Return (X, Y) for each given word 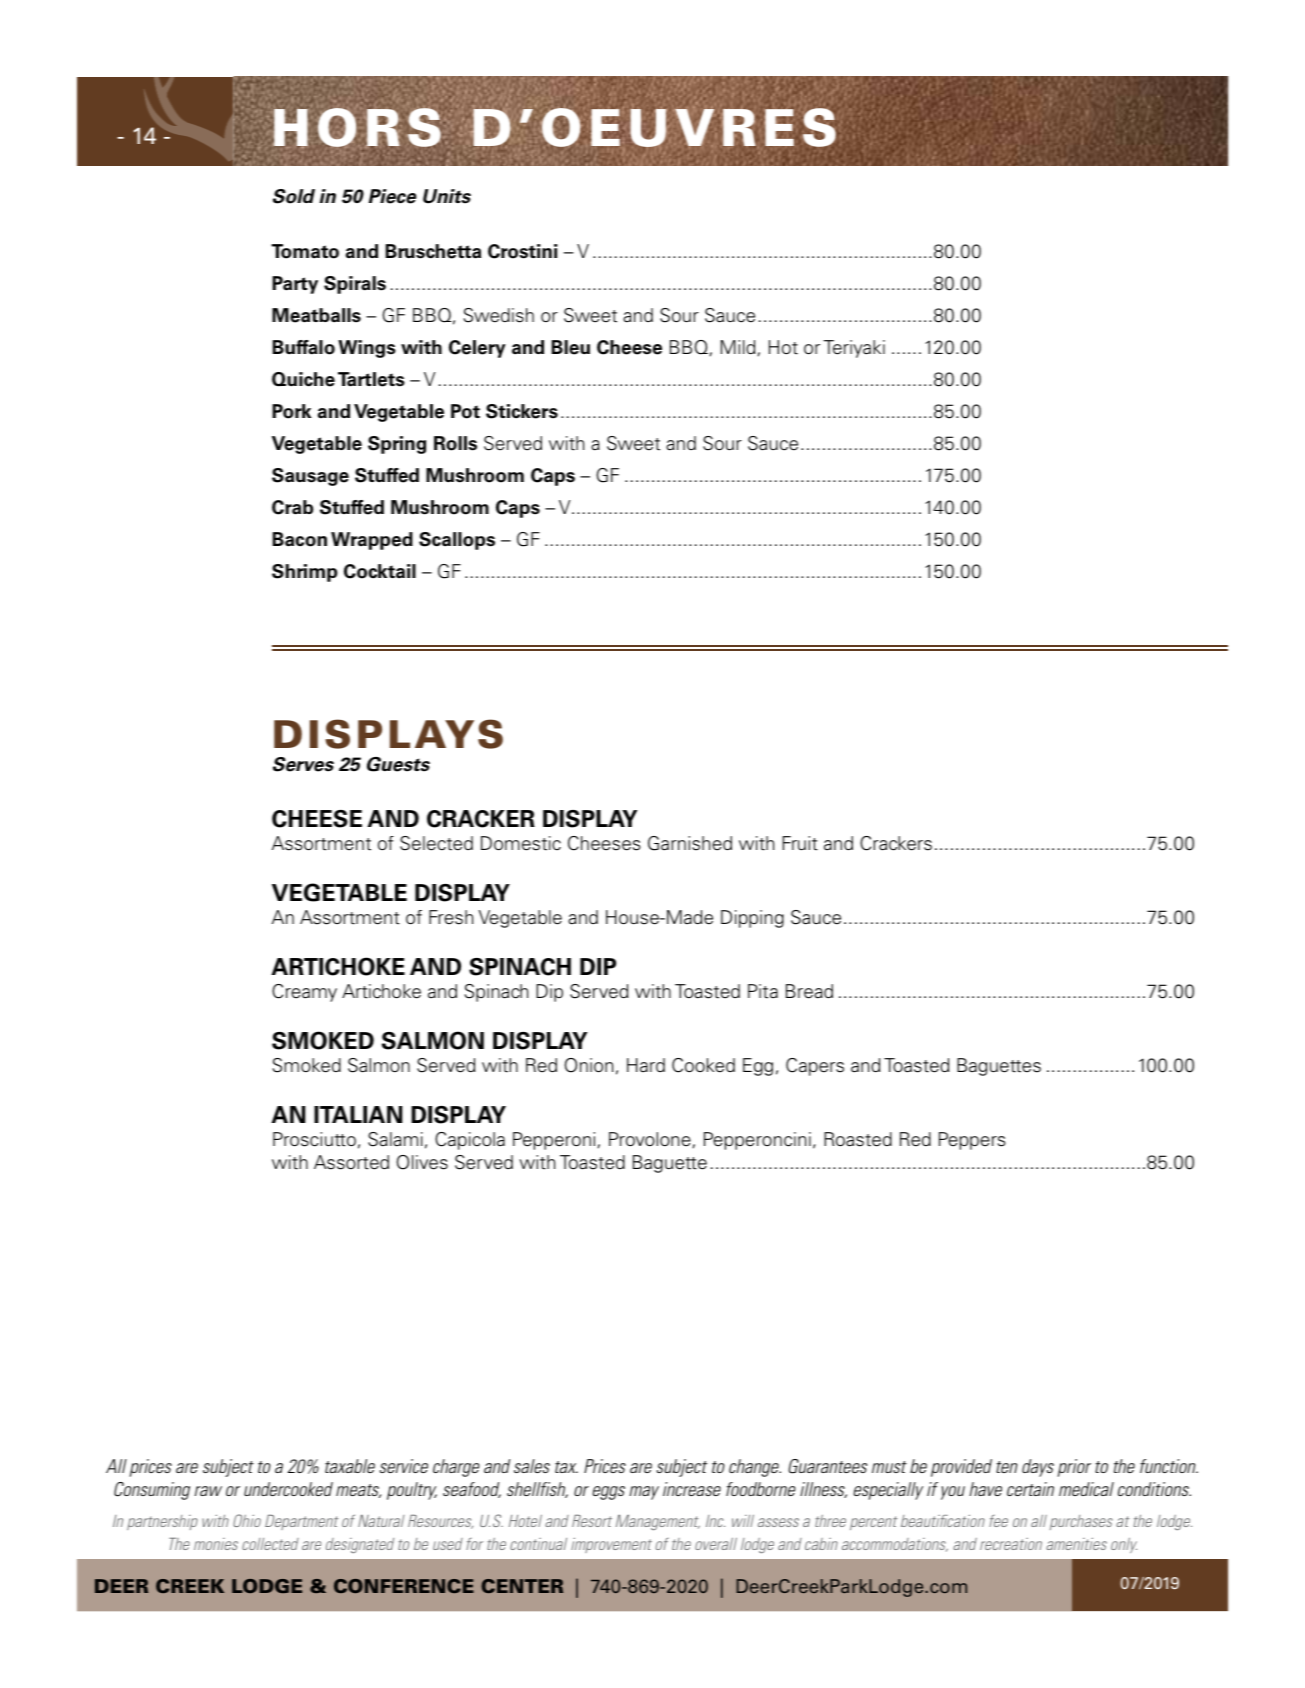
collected (270, 1544)
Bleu (571, 347)
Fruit (800, 843)
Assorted (351, 1162)
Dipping (752, 919)
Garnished (690, 843)
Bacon (300, 539)
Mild (738, 347)
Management (658, 1522)
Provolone (650, 1139)
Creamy (304, 993)
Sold (294, 196)
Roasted (858, 1139)
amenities (1076, 1544)
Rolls (455, 443)
